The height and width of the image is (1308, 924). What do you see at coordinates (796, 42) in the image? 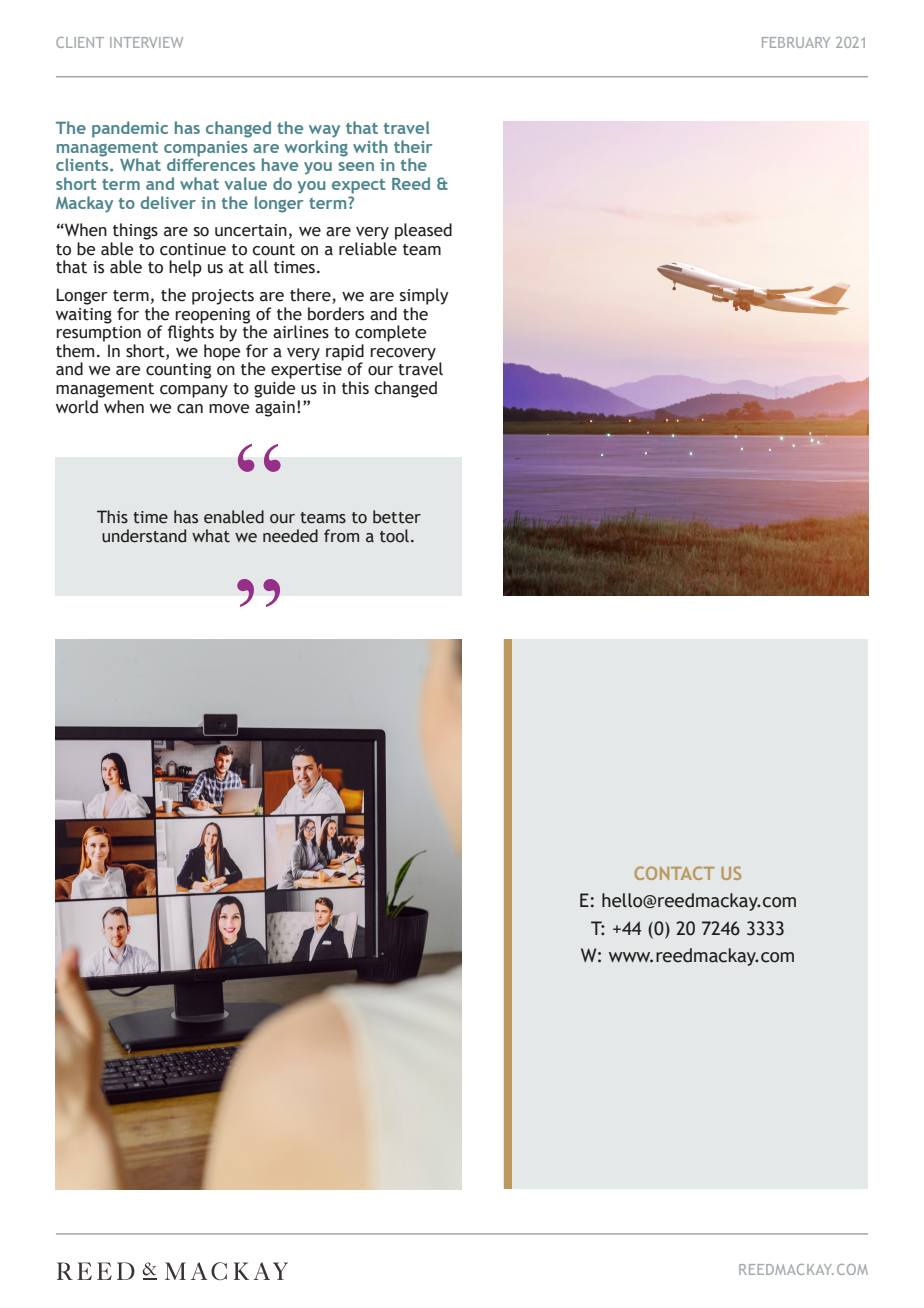
I see `FEBRUARY` at bounding box center [796, 42].
